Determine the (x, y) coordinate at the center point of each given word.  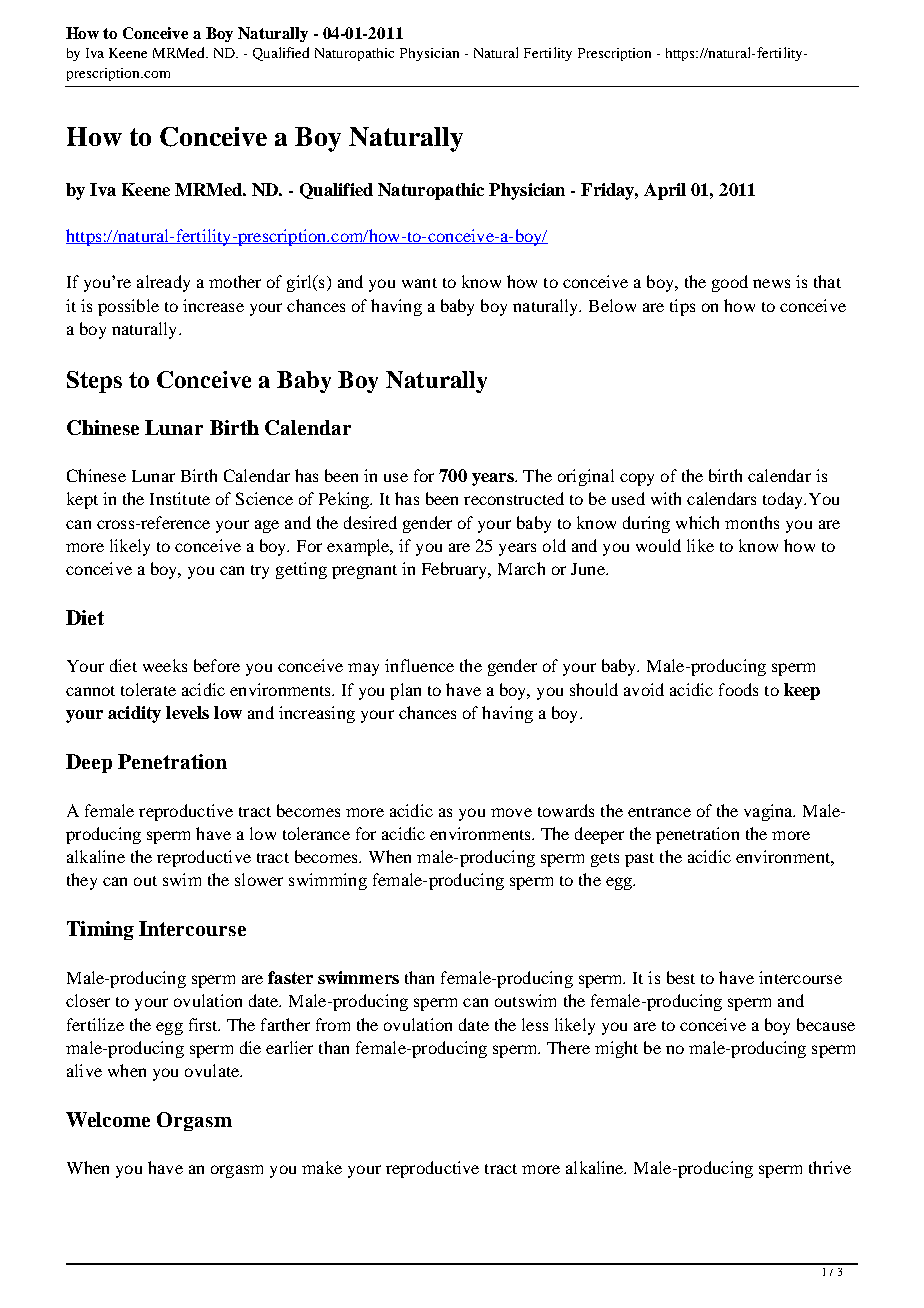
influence (419, 665)
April (665, 191)
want (419, 283)
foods (738, 689)
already (163, 283)
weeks (165, 665)
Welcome (108, 1119)
